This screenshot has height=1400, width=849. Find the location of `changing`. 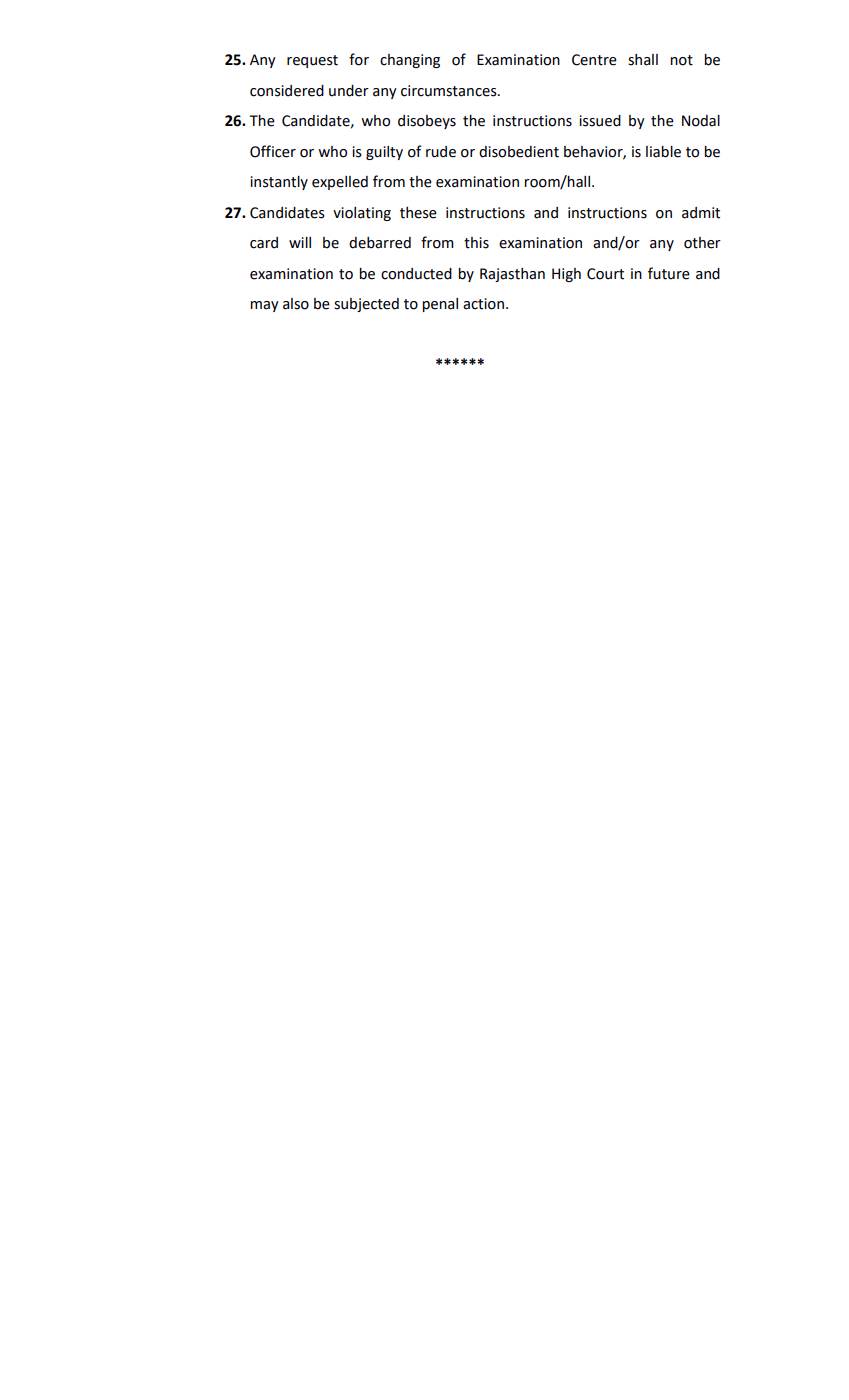

changing is located at coordinates (410, 61).
